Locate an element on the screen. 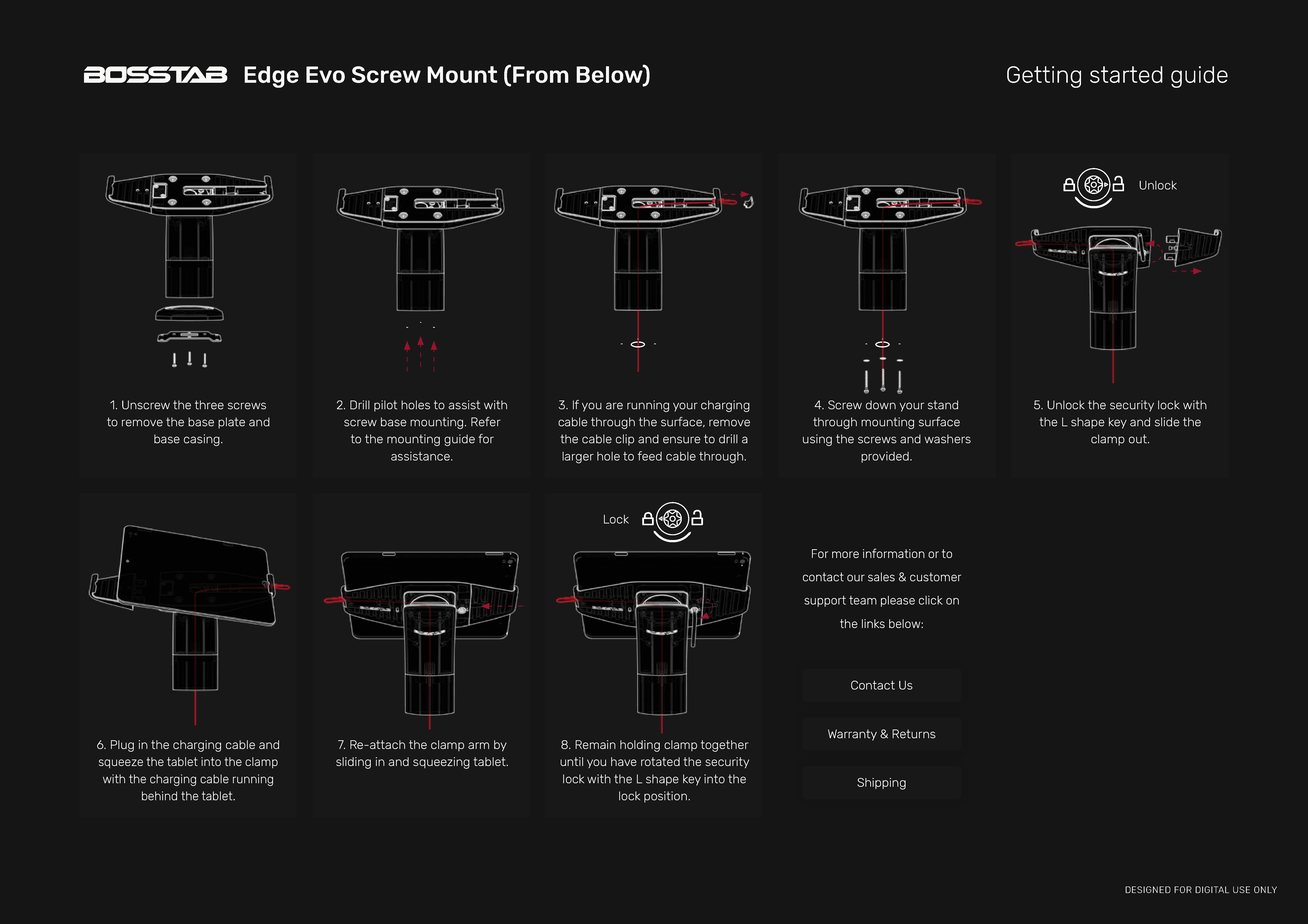  From is located at coordinates (541, 74).
